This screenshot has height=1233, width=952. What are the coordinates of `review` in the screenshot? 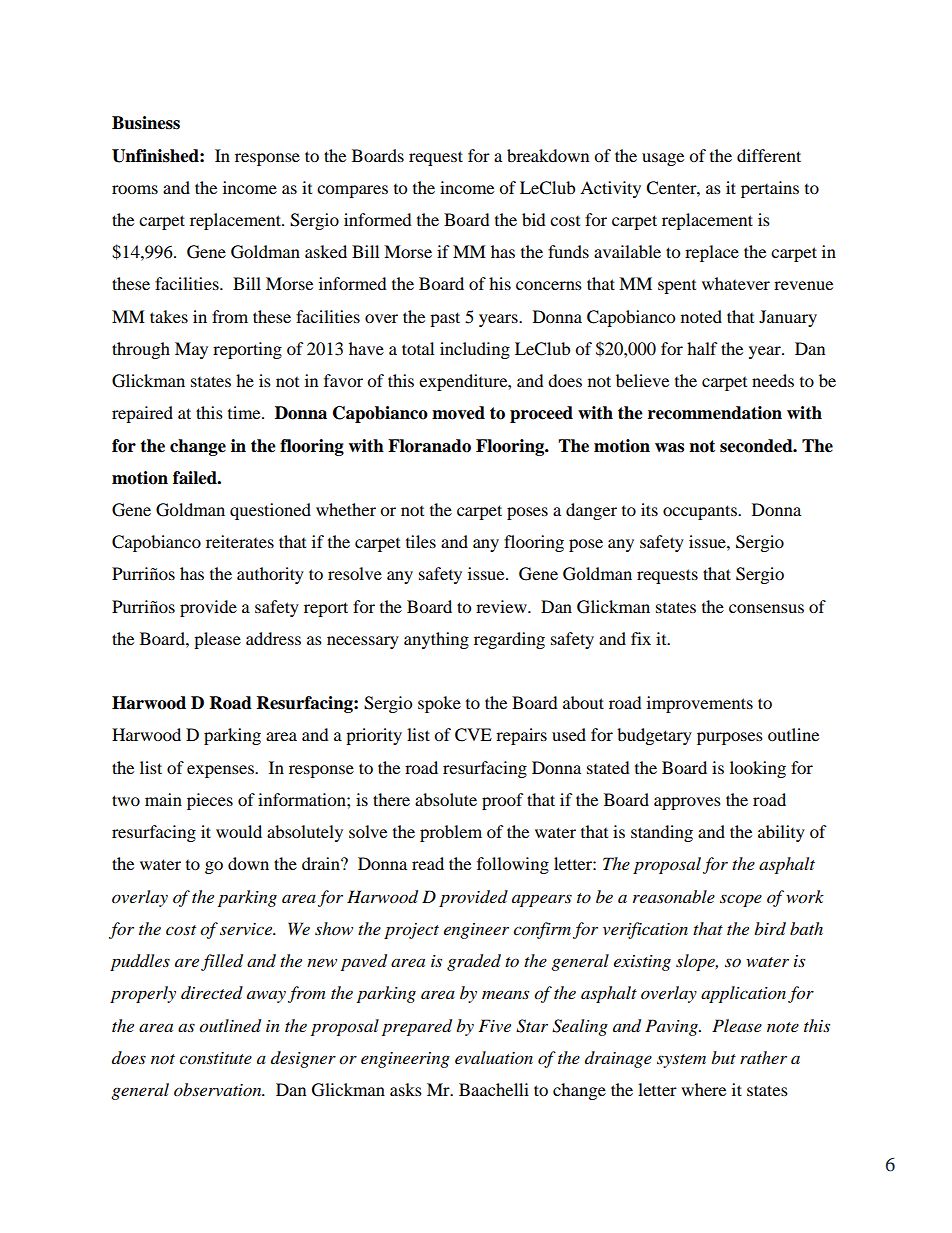 It's located at (502, 606).
